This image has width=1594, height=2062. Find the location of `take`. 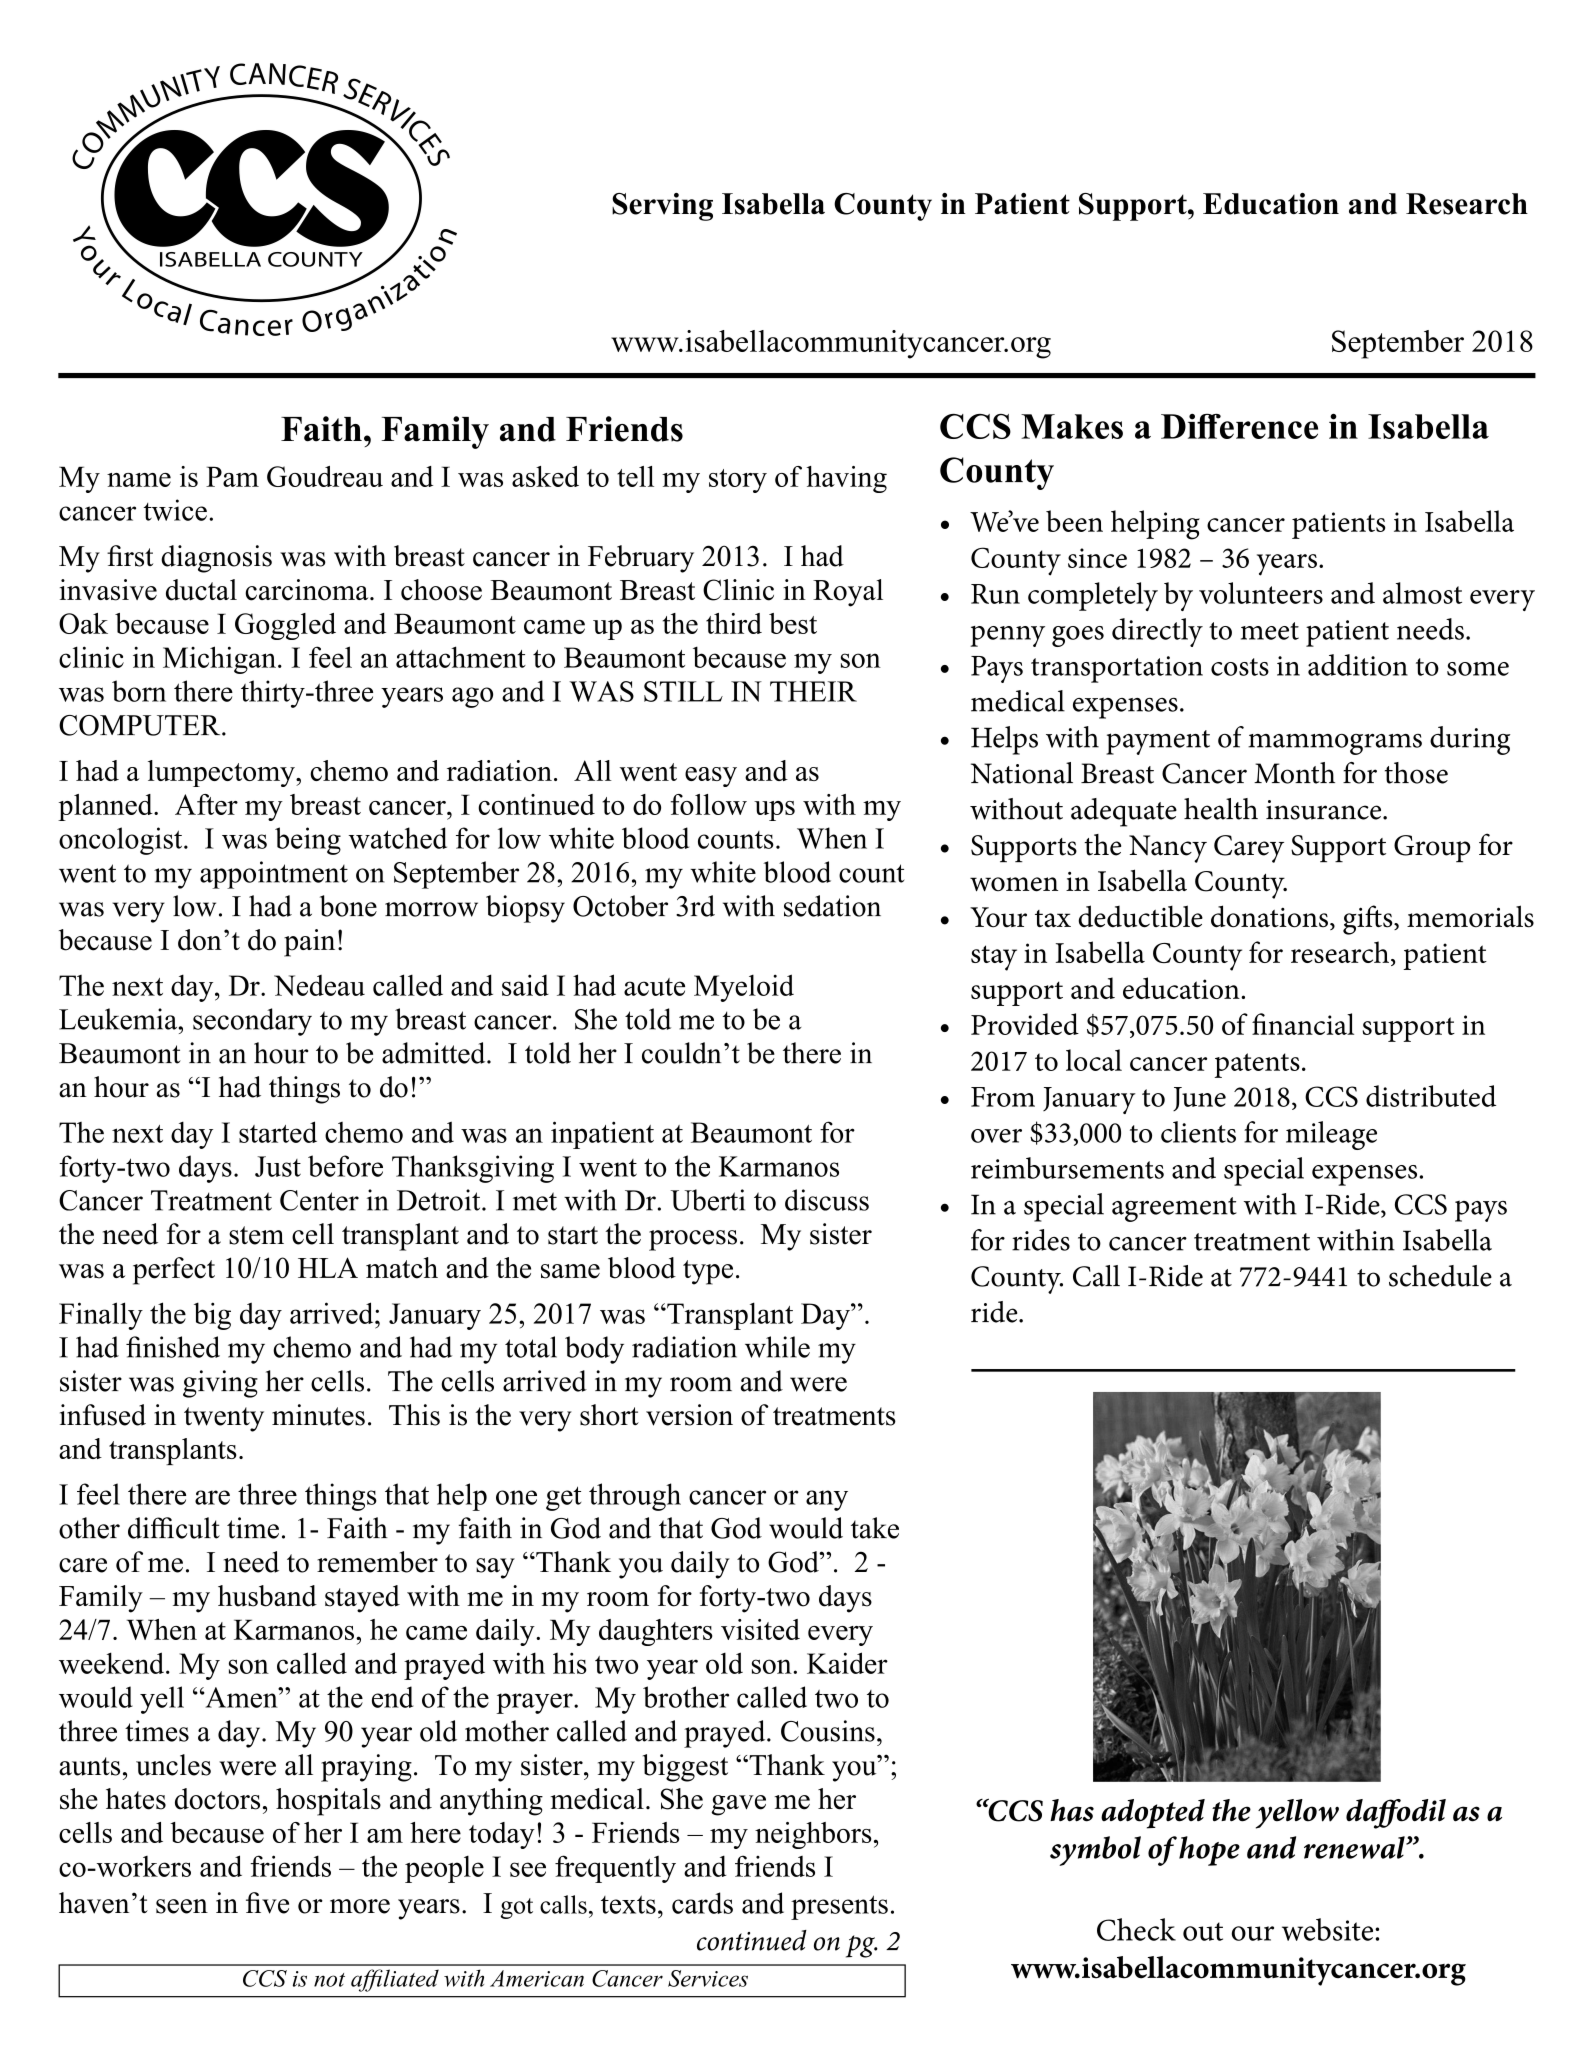

take is located at coordinates (875, 1528).
